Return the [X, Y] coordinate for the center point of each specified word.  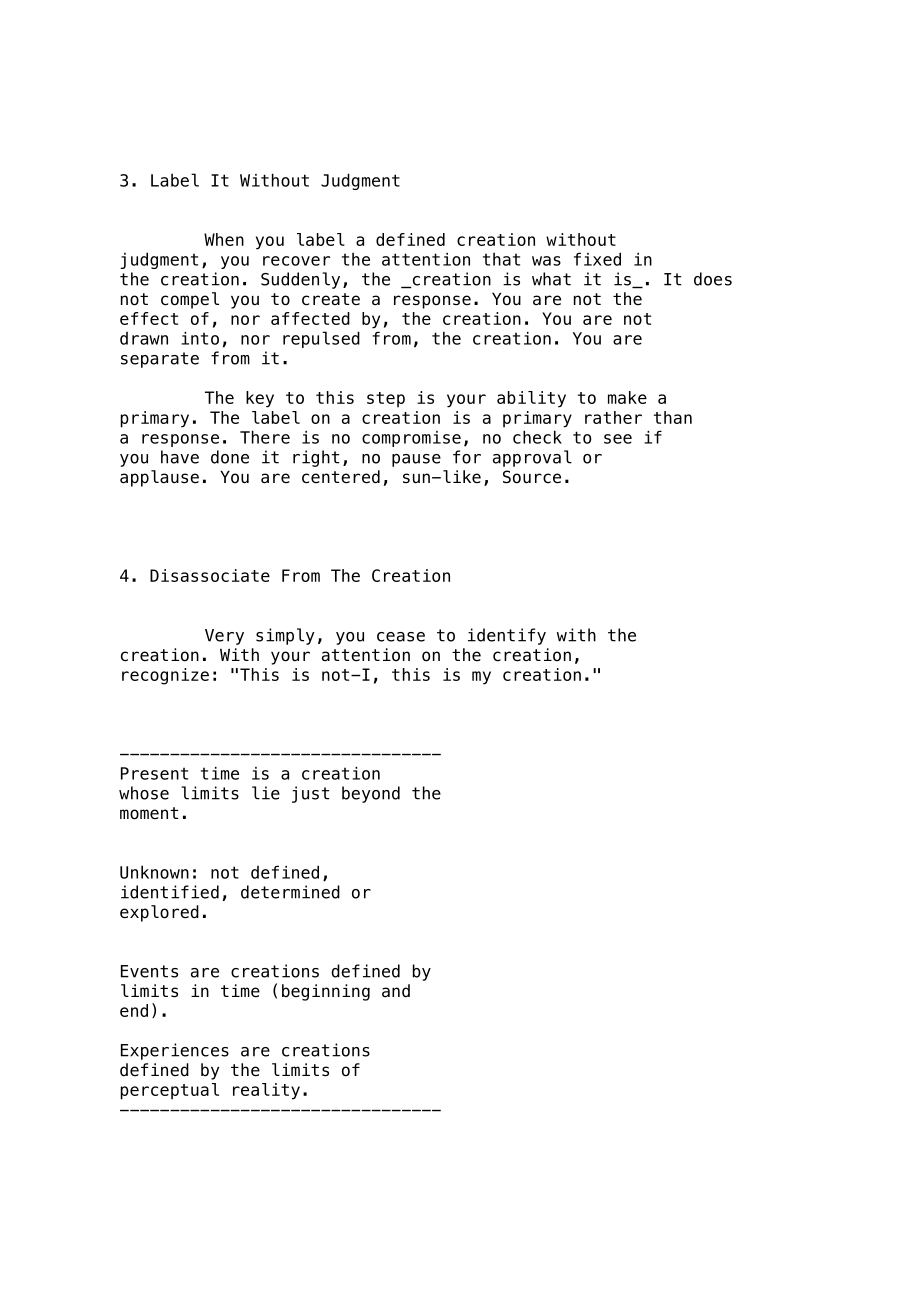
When [224, 239]
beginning [326, 992]
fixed [597, 259]
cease [401, 637]
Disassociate [210, 575]
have [180, 457]
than [673, 417]
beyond [371, 794]
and [396, 991]
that [501, 259]
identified [170, 892]
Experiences [175, 1051]
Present [154, 773]
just [310, 794]
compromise [411, 439]
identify [507, 636]
